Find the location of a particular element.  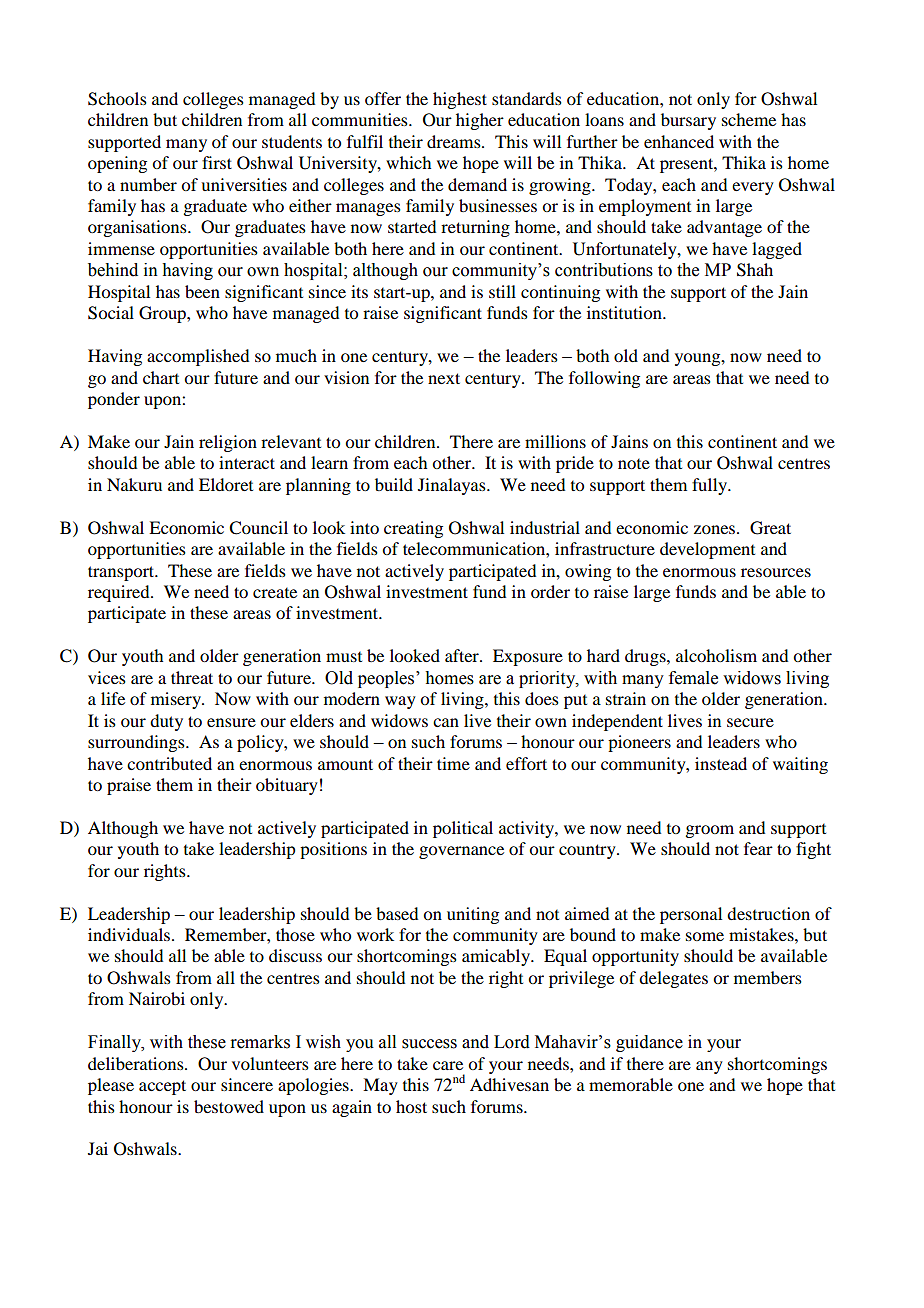

time is located at coordinates (453, 763).
